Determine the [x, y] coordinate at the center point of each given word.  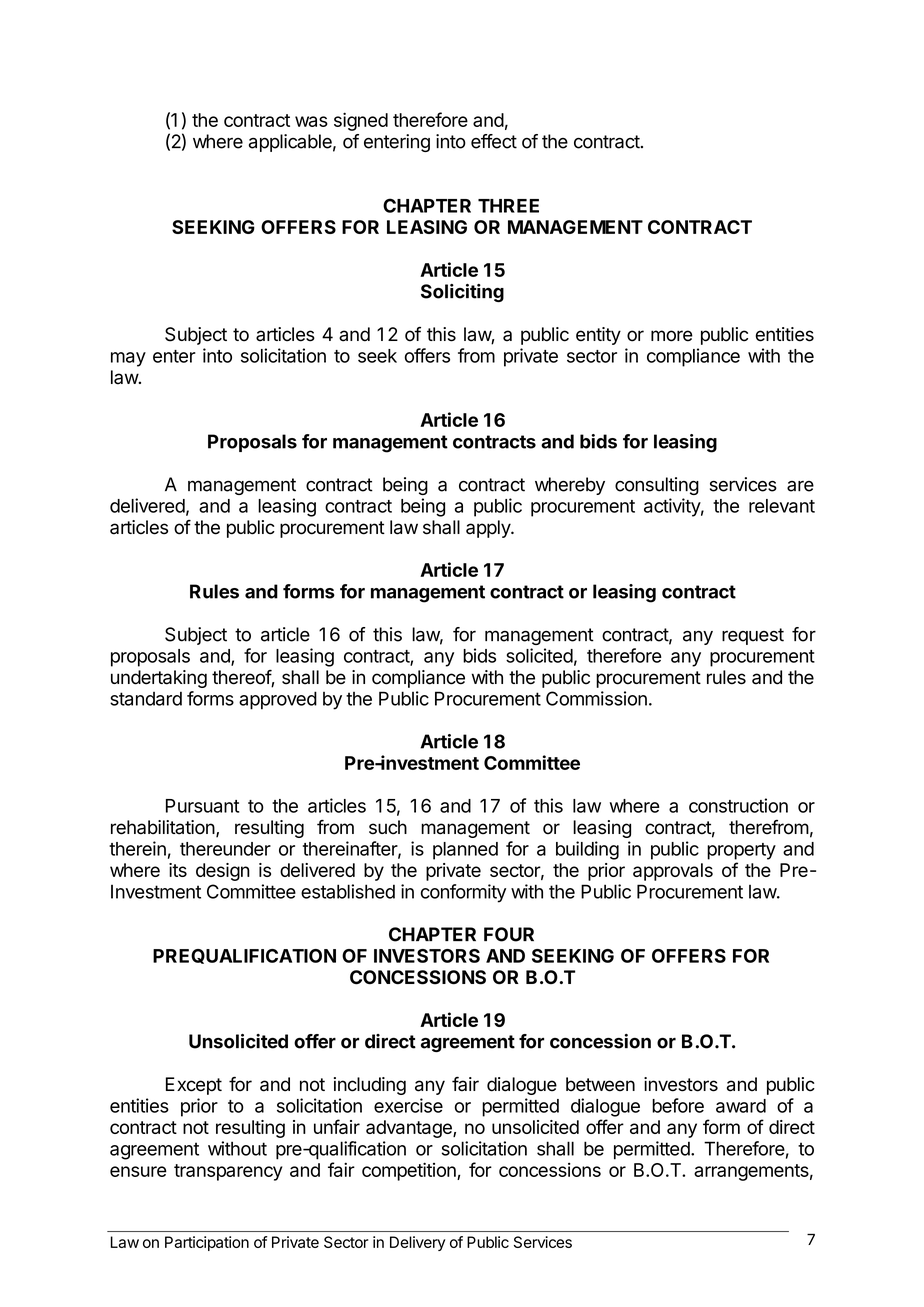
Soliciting [462, 293]
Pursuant [202, 806]
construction [738, 805]
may [128, 359]
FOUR [509, 934]
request [753, 636]
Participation [207, 1243]
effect [494, 141]
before [678, 1105]
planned [465, 851]
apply [489, 529]
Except [194, 1086]
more [672, 336]
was [311, 121]
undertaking [159, 679]
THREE [508, 206]
